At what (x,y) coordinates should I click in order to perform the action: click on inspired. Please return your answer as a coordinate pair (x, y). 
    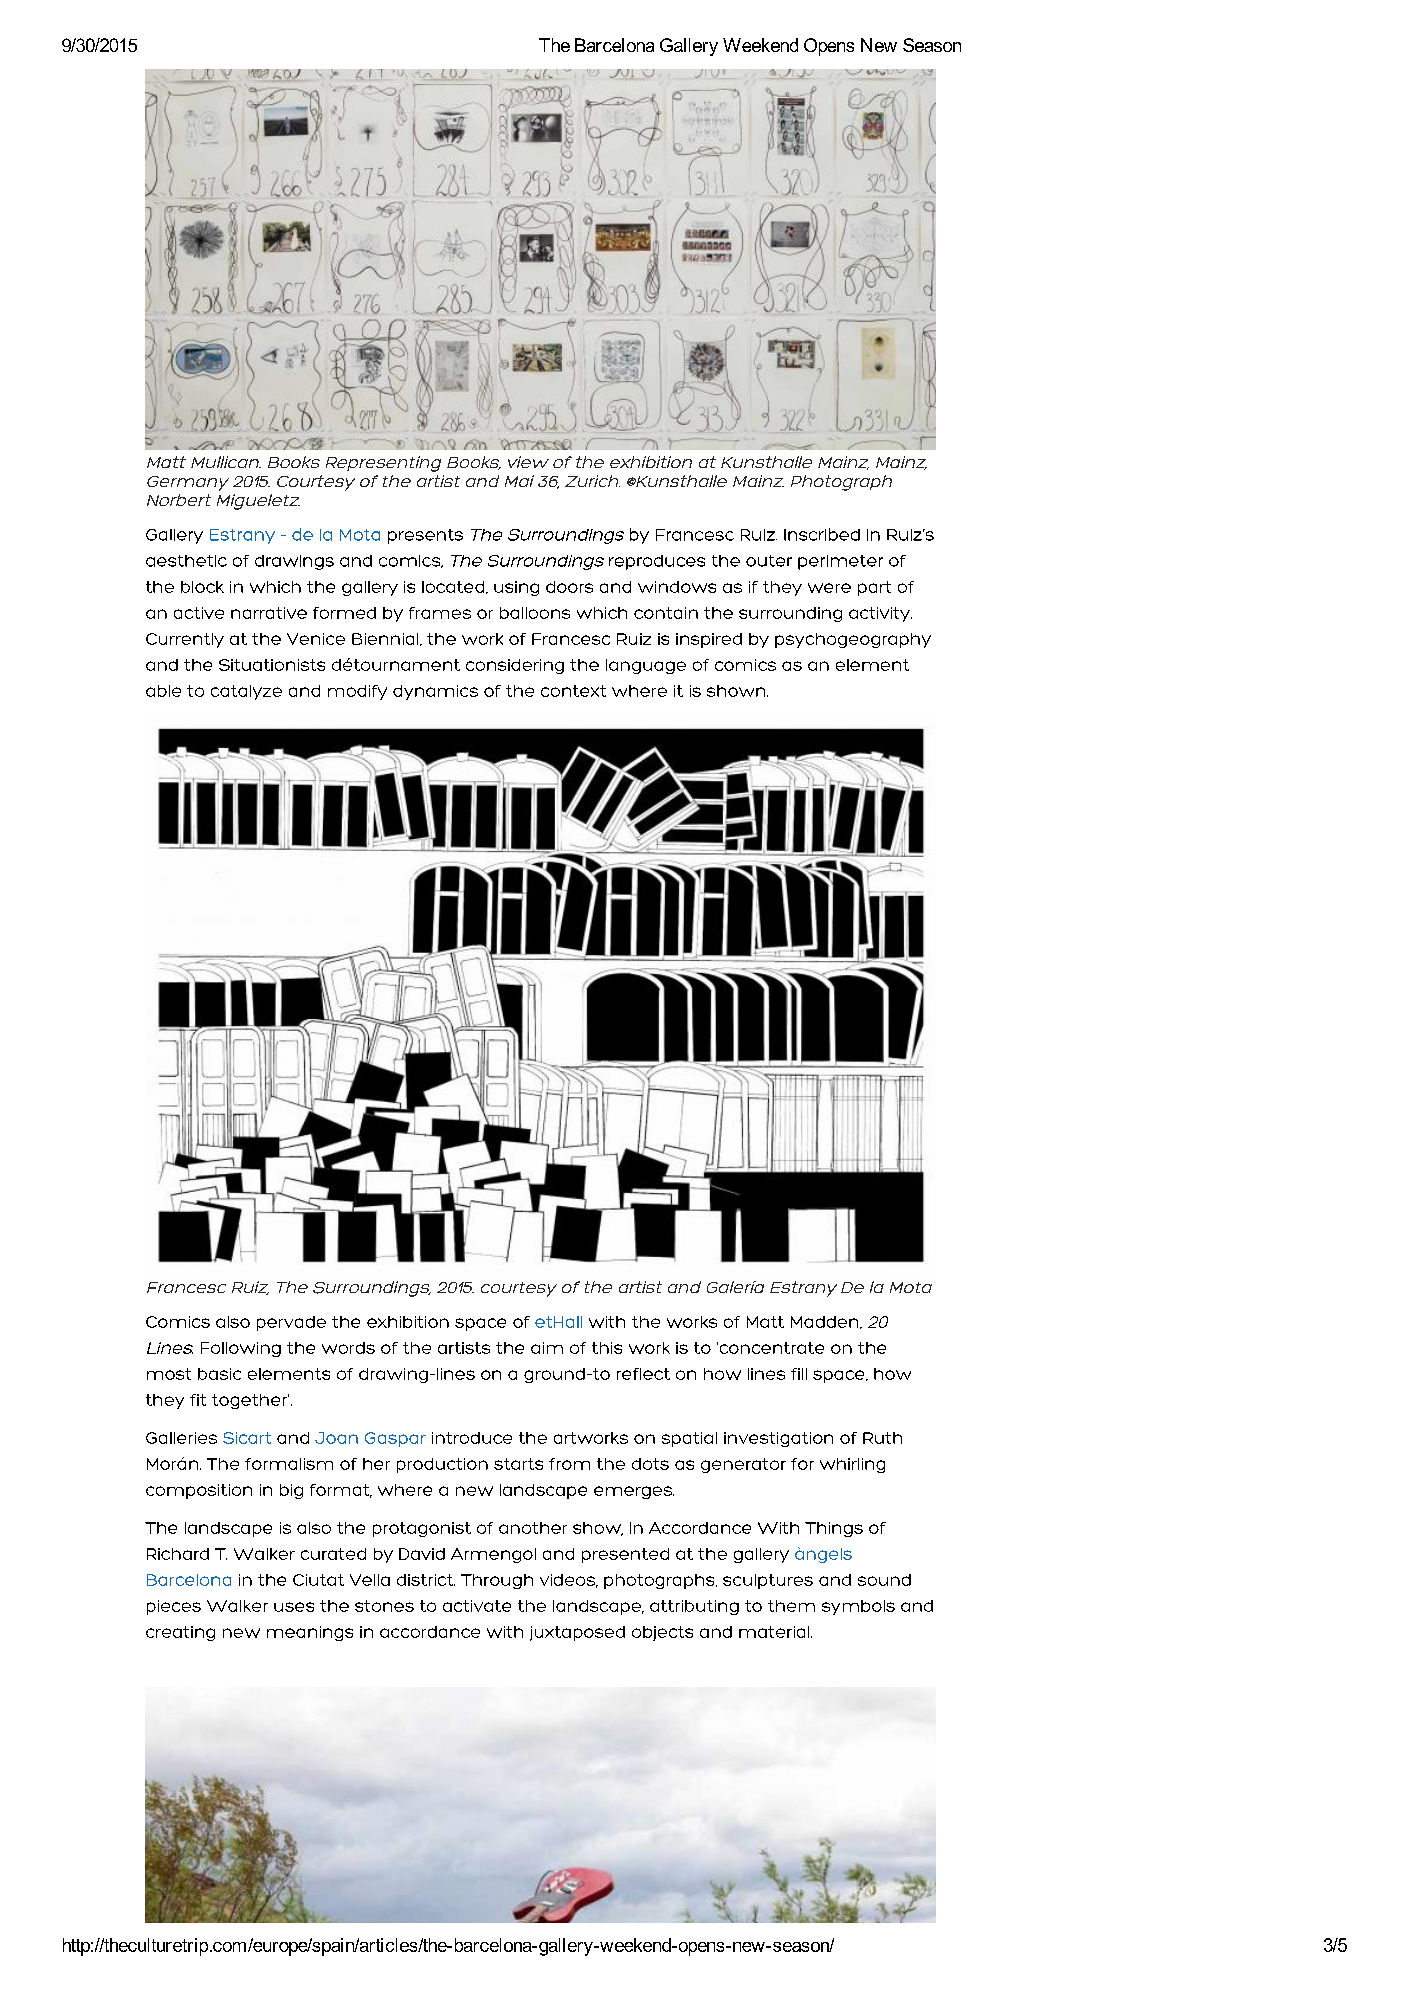
    Looking at the image, I should click on (709, 640).
